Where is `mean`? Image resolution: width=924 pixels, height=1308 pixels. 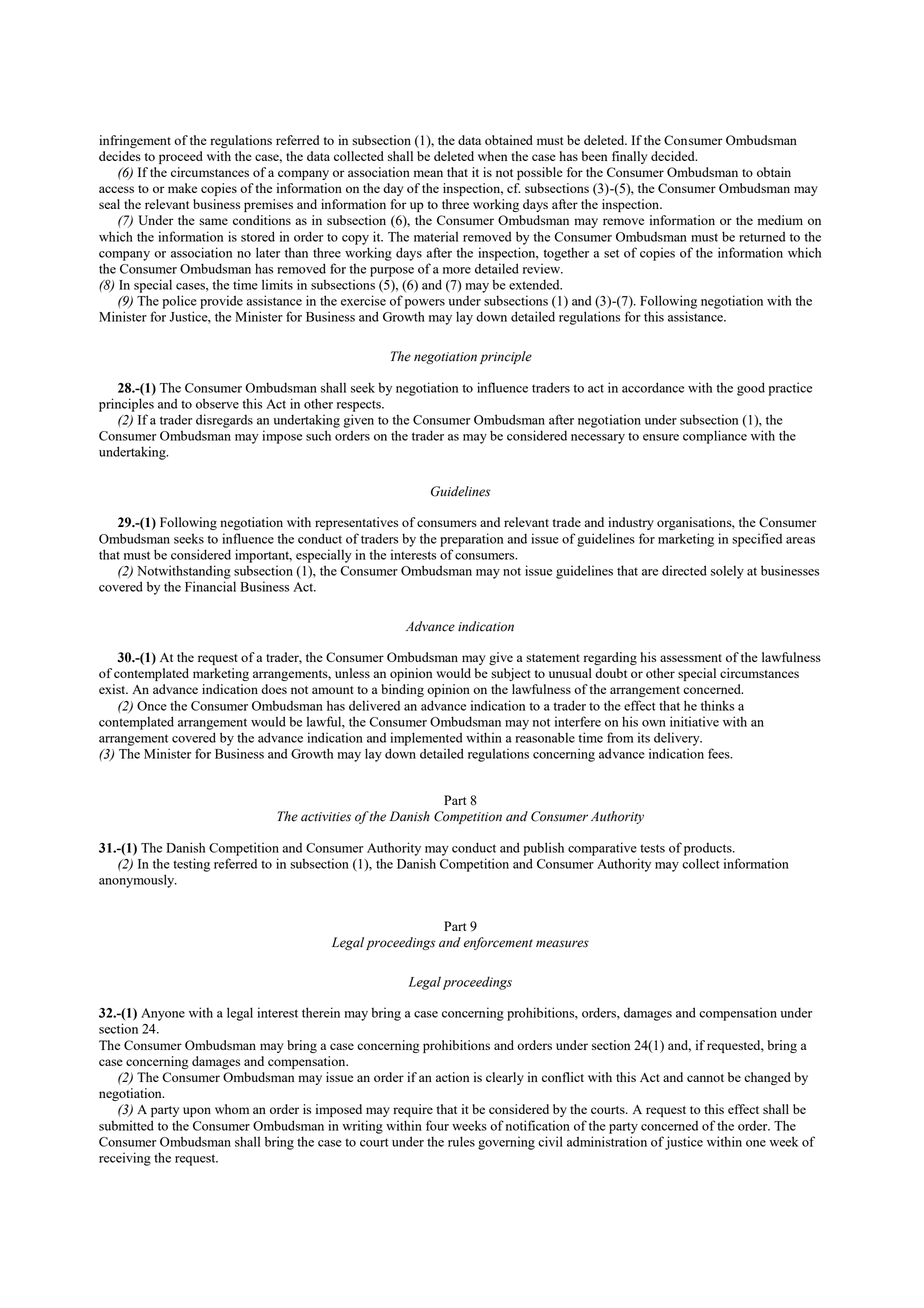 mean is located at coordinates (428, 173).
